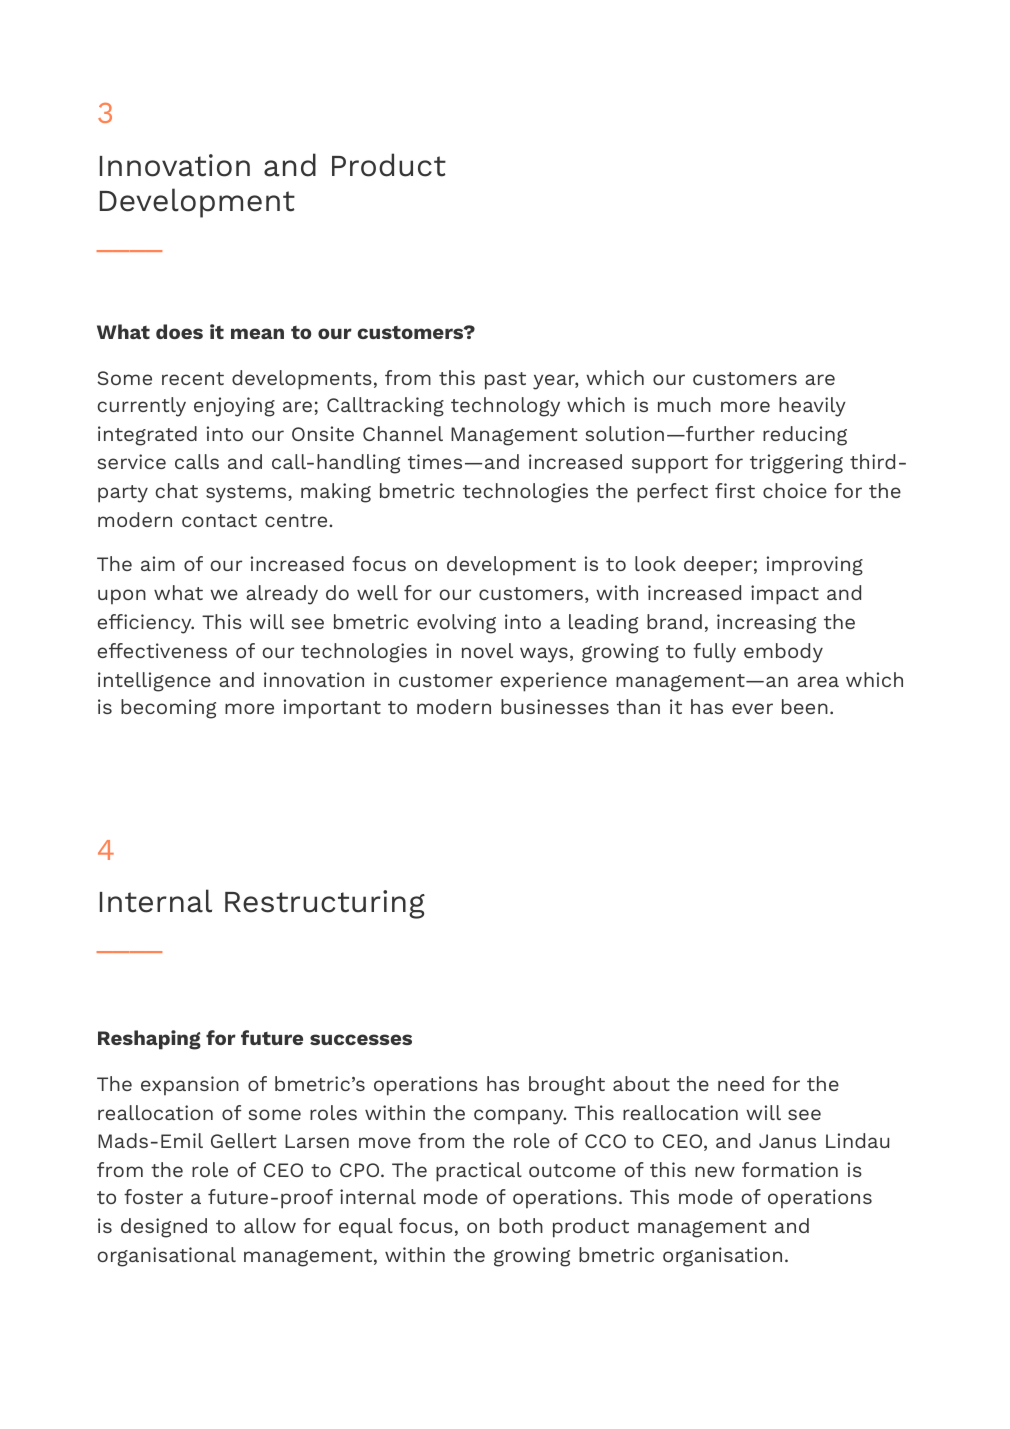 The width and height of the screenshot is (1010, 1429). I want to click on foster, so click(153, 1196).
